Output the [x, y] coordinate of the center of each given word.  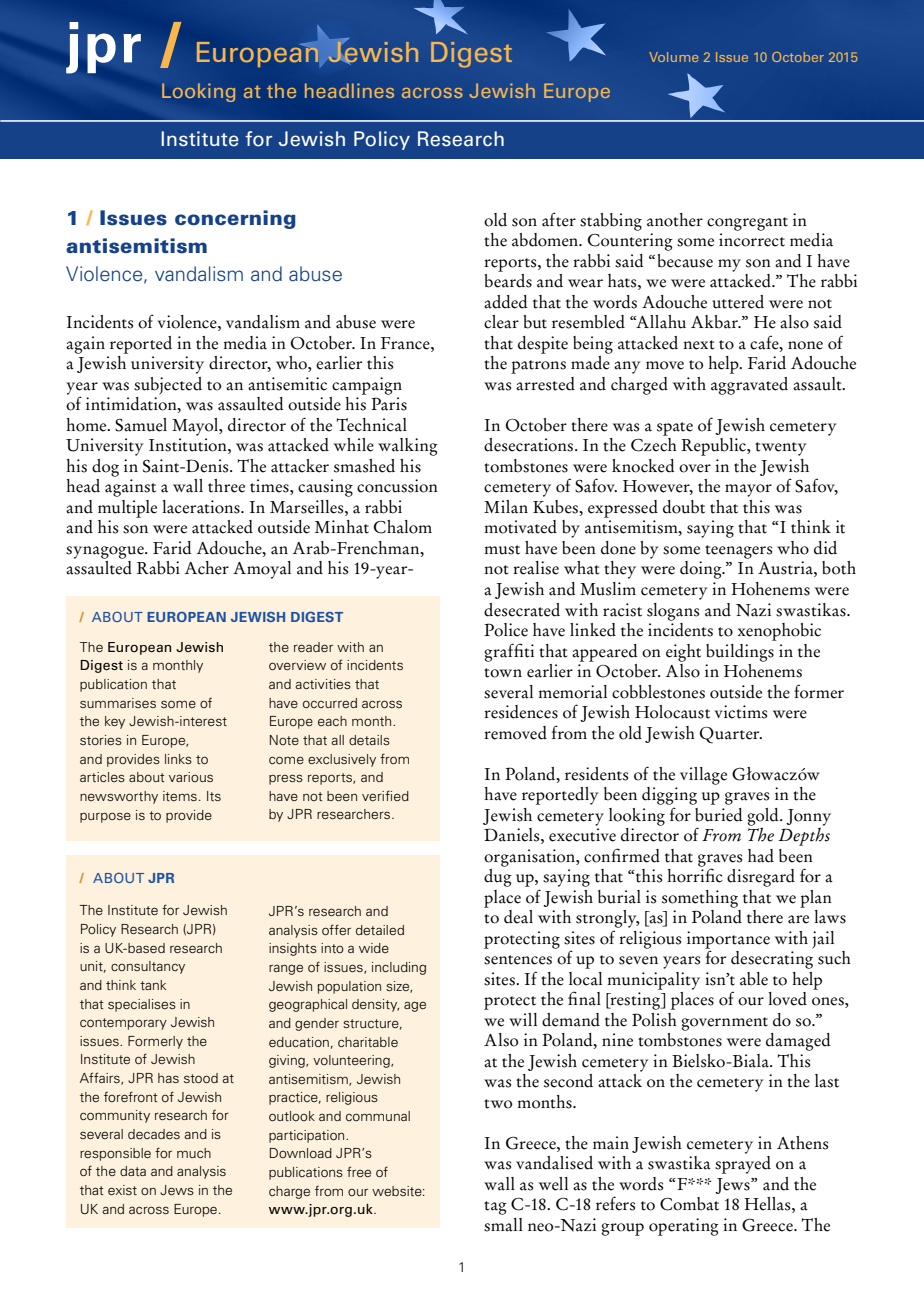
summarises [118, 703]
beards [508, 281]
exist [122, 1190]
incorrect [752, 240]
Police [506, 630]
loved [787, 999]
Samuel [141, 425]
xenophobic [779, 632]
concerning [235, 219]
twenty [780, 449]
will [523, 1019]
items [180, 796]
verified [385, 795]
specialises [142, 1005]
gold [764, 818]
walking [408, 447]
